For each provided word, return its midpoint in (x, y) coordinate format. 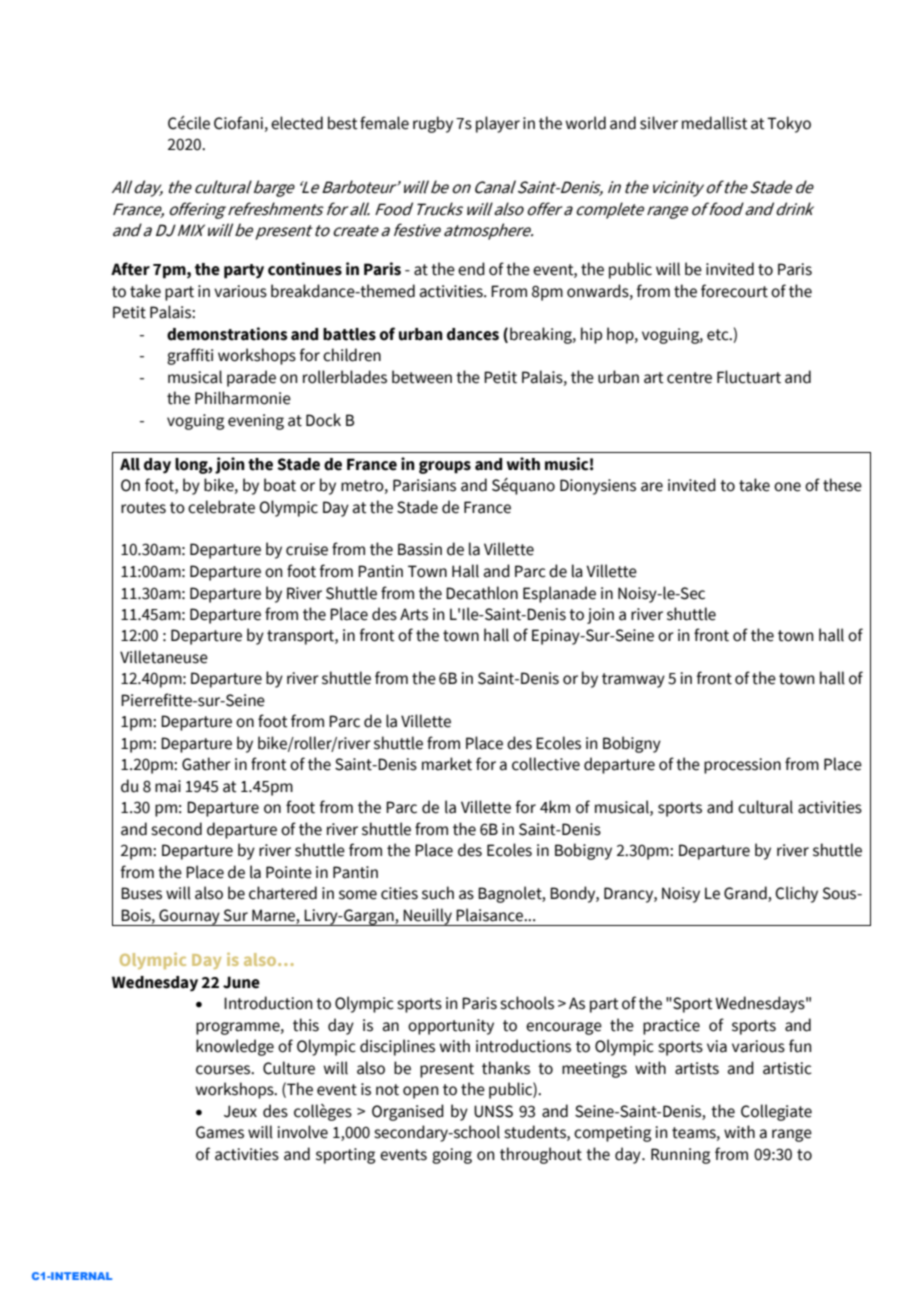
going (452, 1156)
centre (689, 378)
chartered (283, 893)
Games (220, 1132)
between (422, 377)
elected (297, 123)
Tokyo (789, 124)
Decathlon (482, 593)
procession (742, 766)
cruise (307, 549)
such (438, 893)
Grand (746, 894)
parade (251, 378)
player (498, 124)
